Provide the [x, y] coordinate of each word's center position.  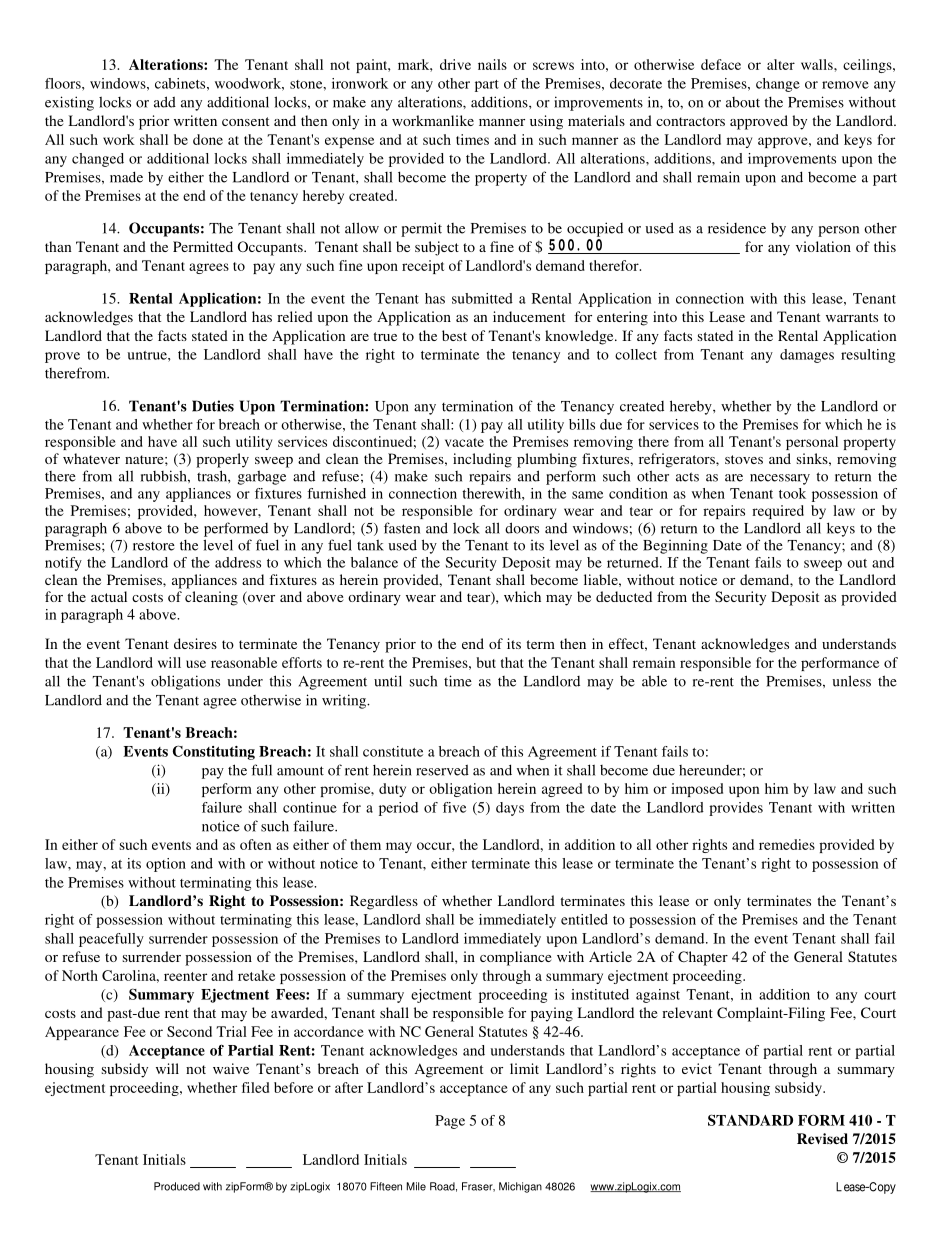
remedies [787, 844]
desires [195, 643]
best [454, 335]
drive [455, 64]
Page [450, 1122]
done [208, 139]
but [486, 662]
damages [807, 356]
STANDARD [750, 1120]
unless [851, 681]
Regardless [384, 902]
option [166, 865]
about [743, 102]
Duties [213, 406]
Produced [177, 1186]
